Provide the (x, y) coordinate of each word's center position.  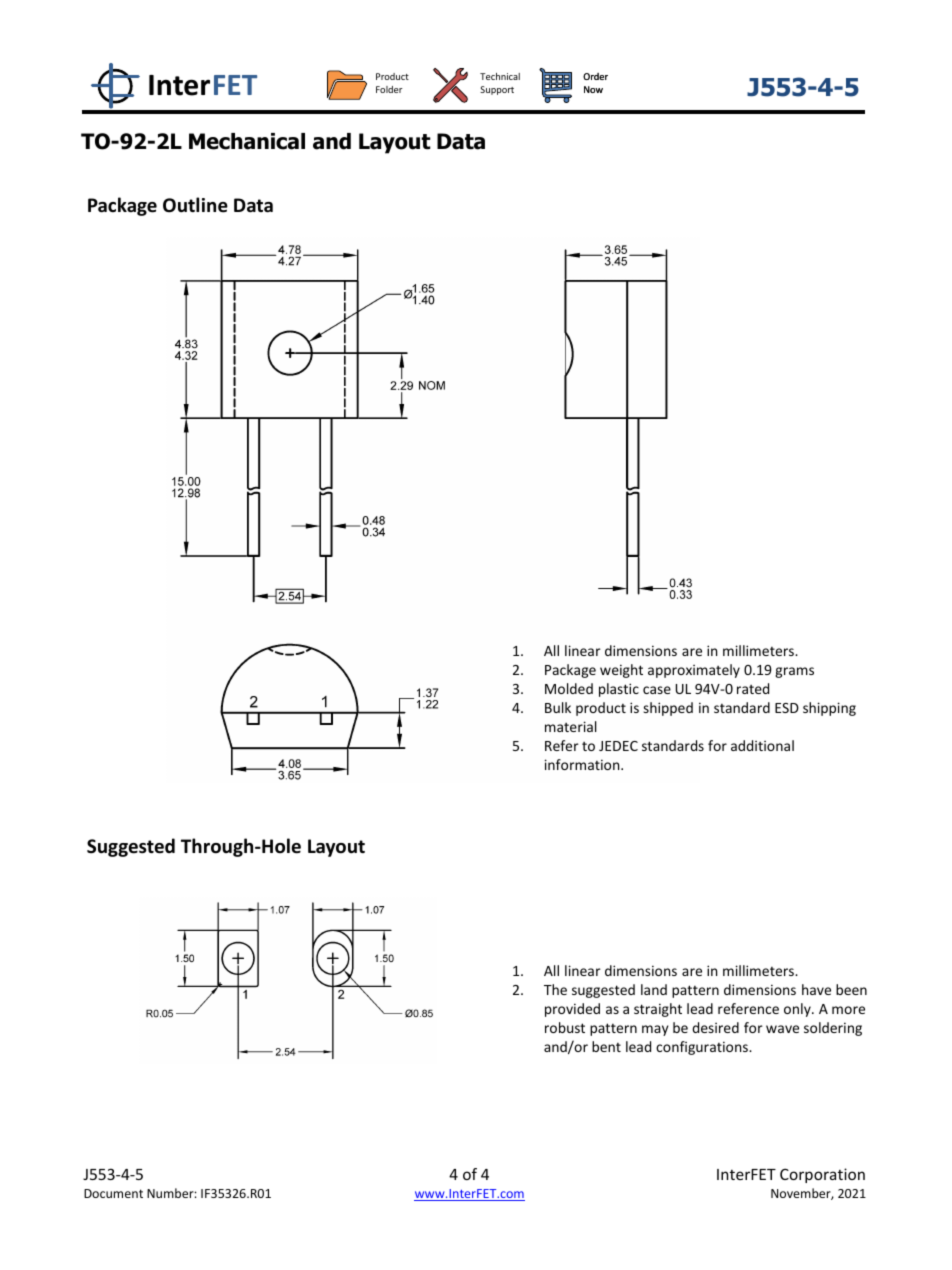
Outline (195, 205)
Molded (569, 688)
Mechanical (247, 141)
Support (497, 90)
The (555, 989)
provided (572, 1010)
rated (753, 688)
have (816, 989)
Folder (389, 89)
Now (593, 89)
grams (794, 672)
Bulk (558, 707)
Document (113, 1193)
